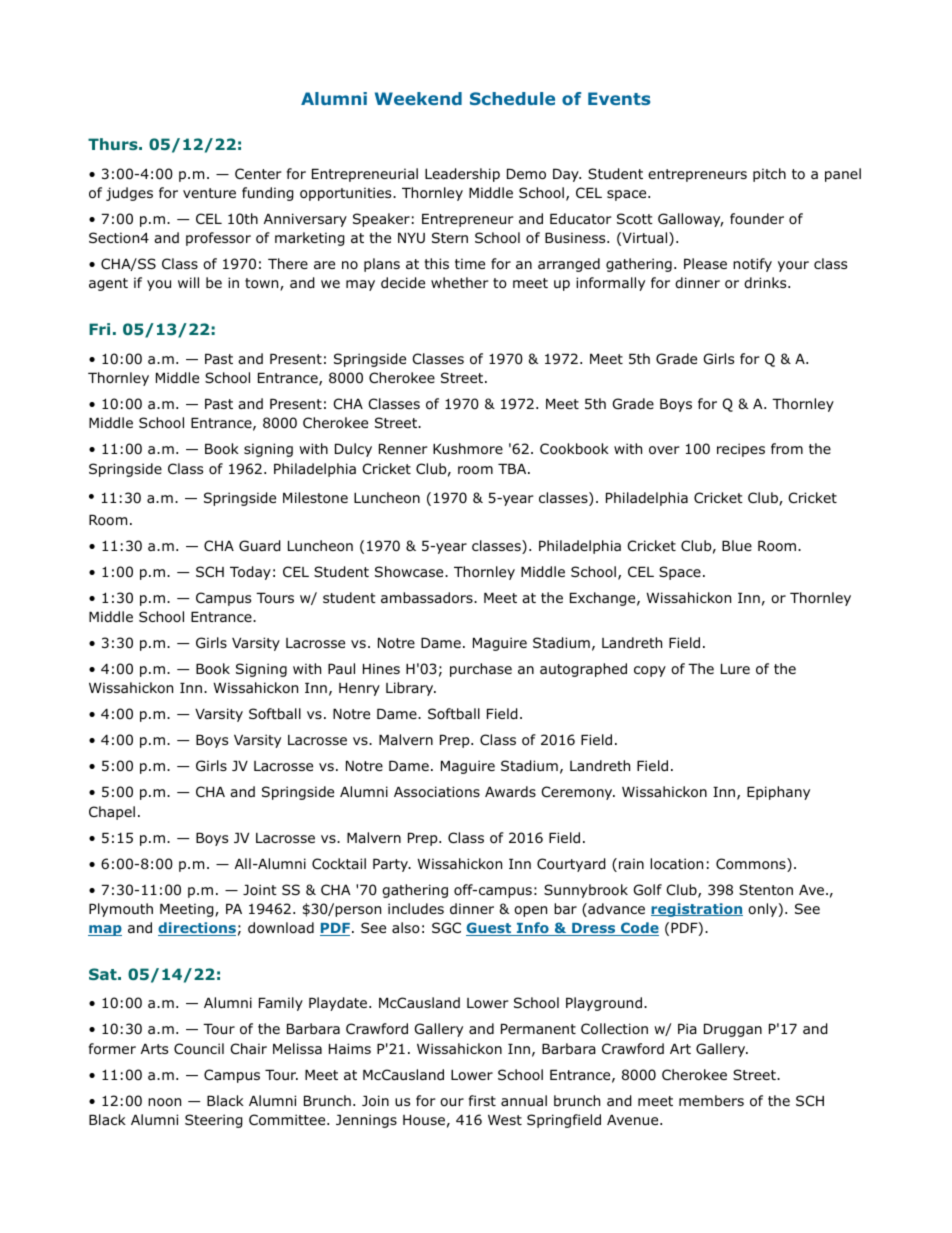  What do you see at coordinates (512, 98) in the image?
I see `Schedule` at bounding box center [512, 98].
